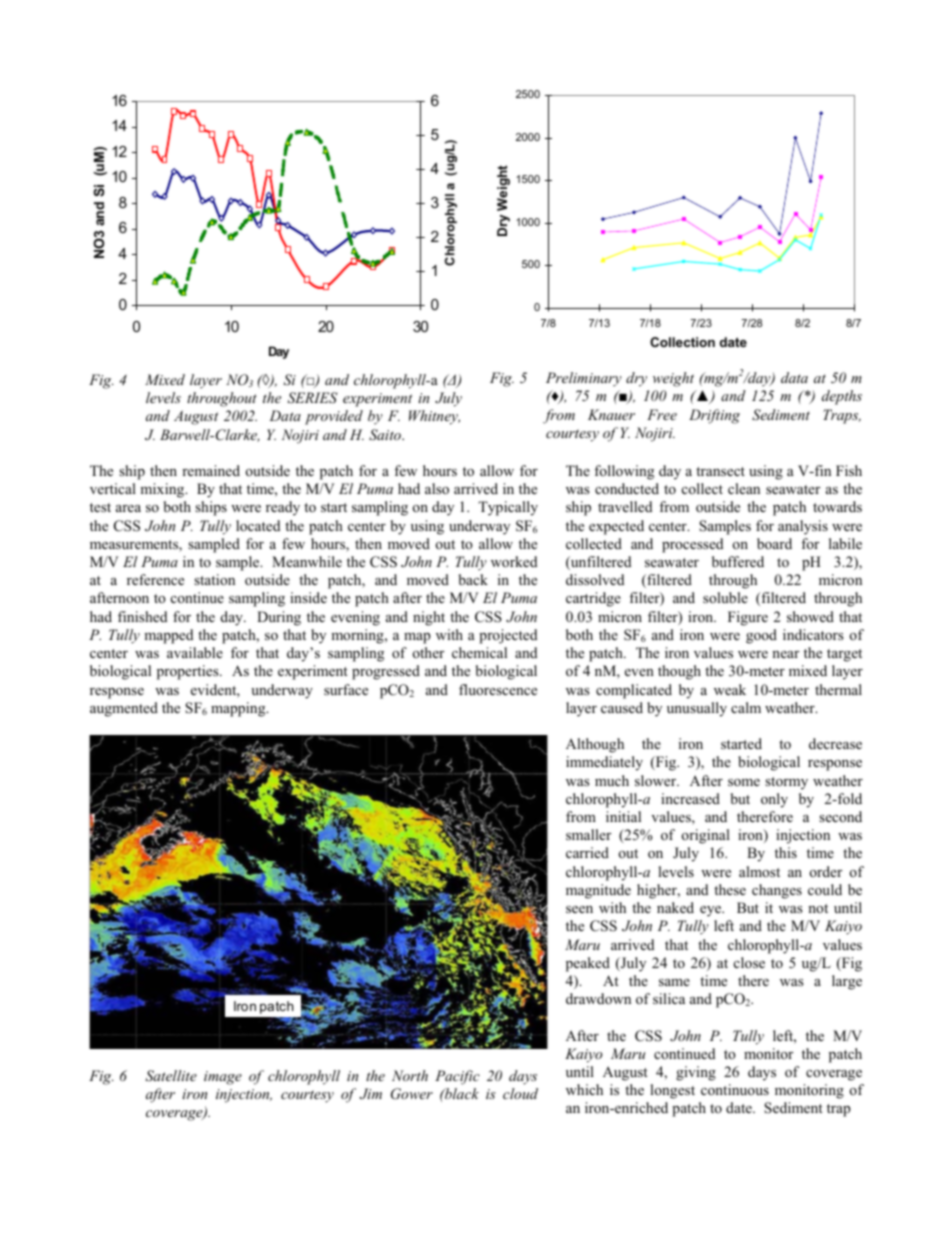 The width and height of the document is (952, 1233). What do you see at coordinates (214, 579) in the document?
I see `station` at bounding box center [214, 579].
